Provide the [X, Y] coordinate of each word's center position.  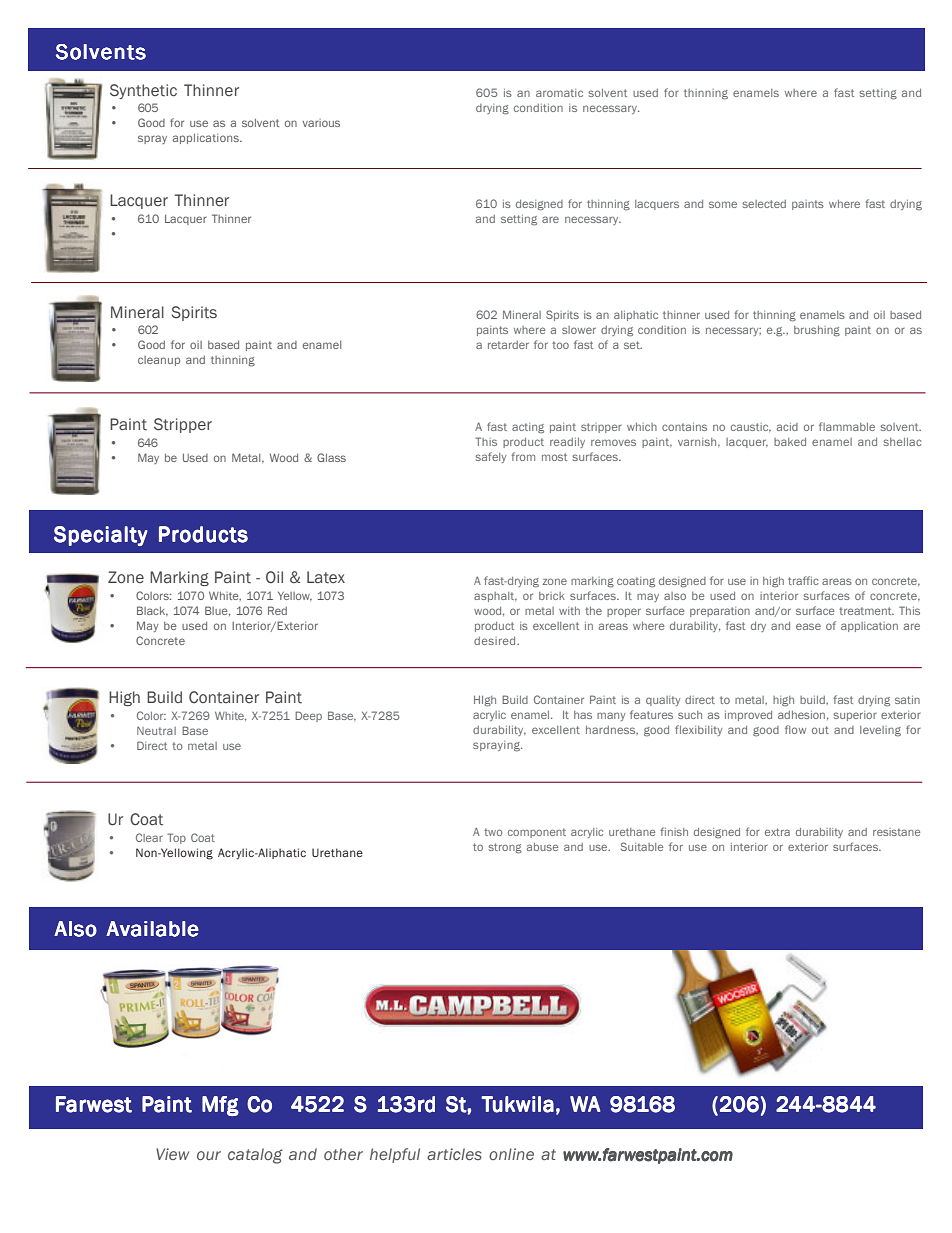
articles [454, 1154]
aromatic [559, 93]
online [511, 1154]
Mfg [220, 1106]
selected [764, 204]
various [321, 123]
